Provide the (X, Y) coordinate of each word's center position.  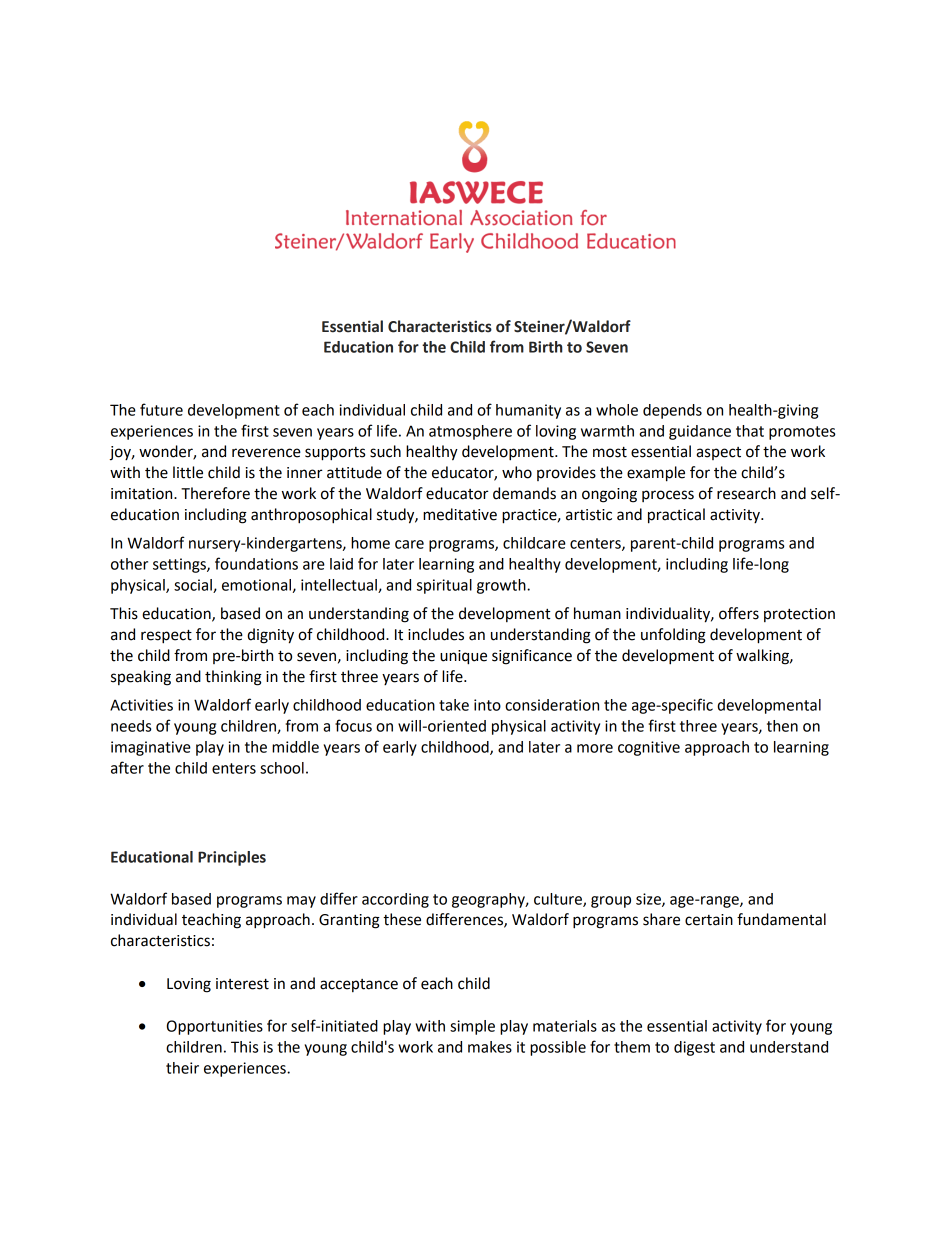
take (454, 705)
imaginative (151, 748)
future (161, 409)
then (782, 726)
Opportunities (215, 1027)
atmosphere (470, 432)
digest (694, 1048)
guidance (700, 432)
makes (490, 1047)
